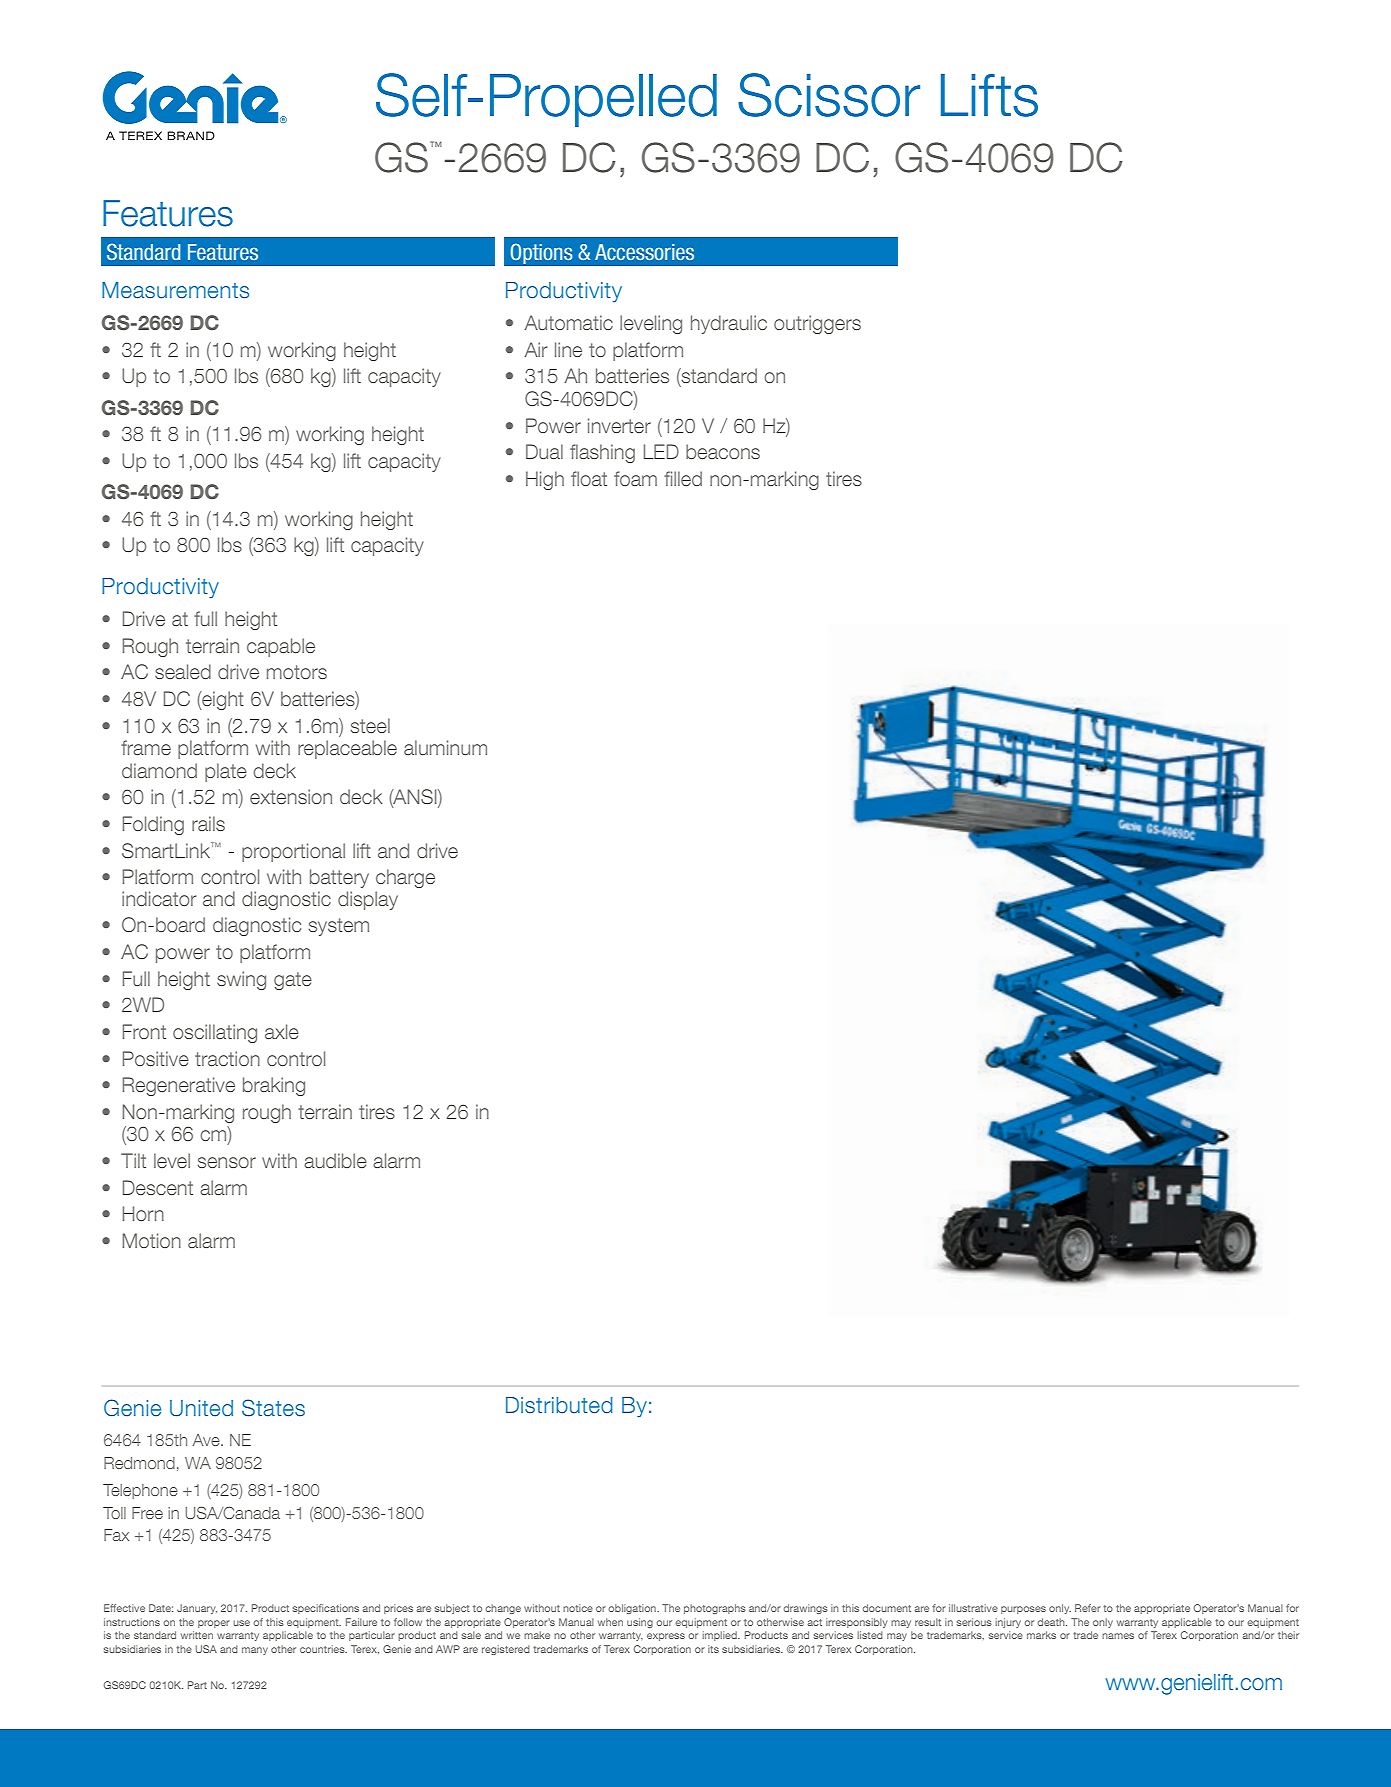 The width and height of the screenshot is (1391, 1787). What do you see at coordinates (1118, 1636) in the screenshot?
I see `names` at bounding box center [1118, 1636].
